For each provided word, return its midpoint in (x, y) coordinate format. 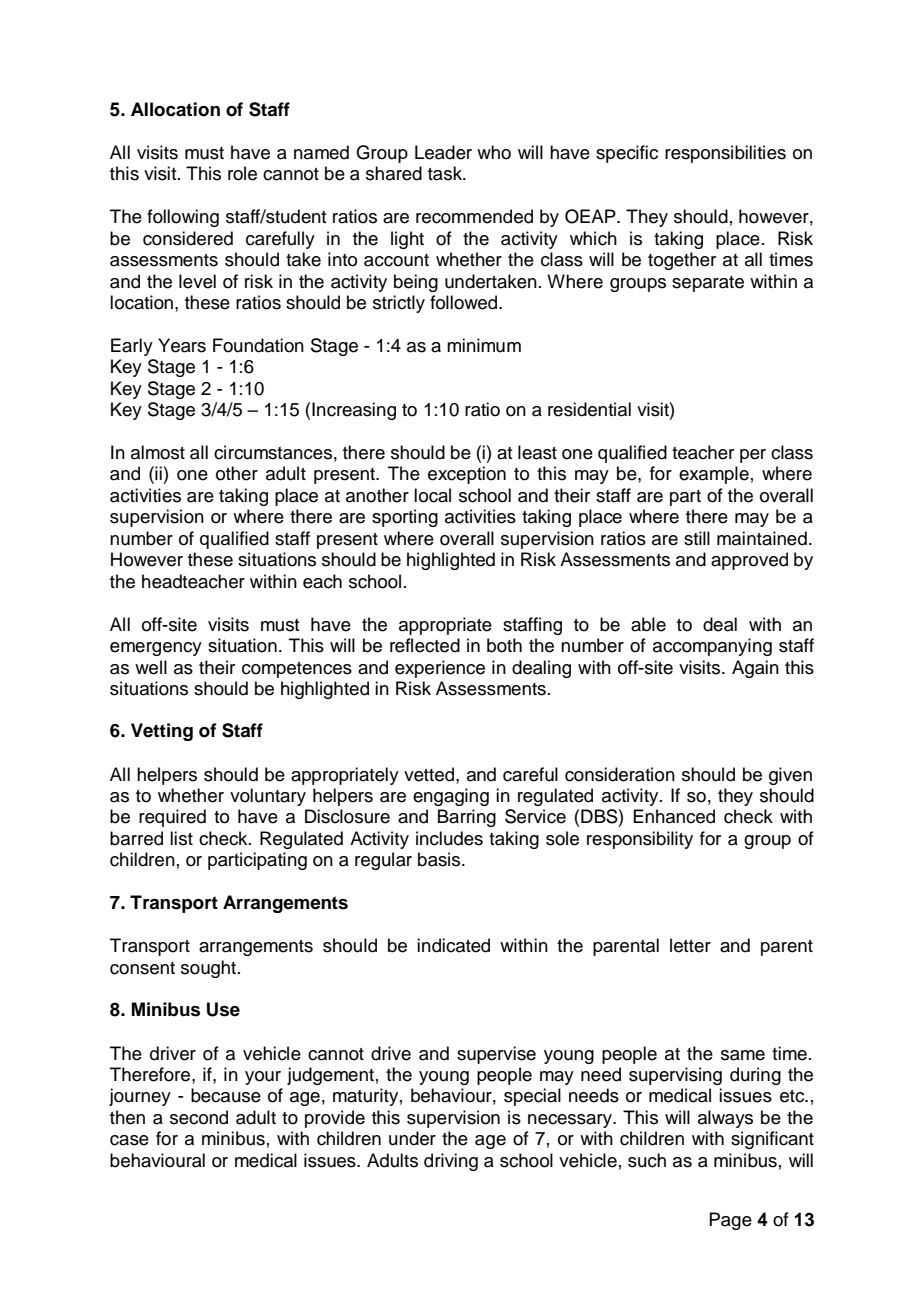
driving (451, 1162)
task (446, 173)
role (242, 173)
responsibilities (725, 154)
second (199, 1117)
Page (730, 1221)
